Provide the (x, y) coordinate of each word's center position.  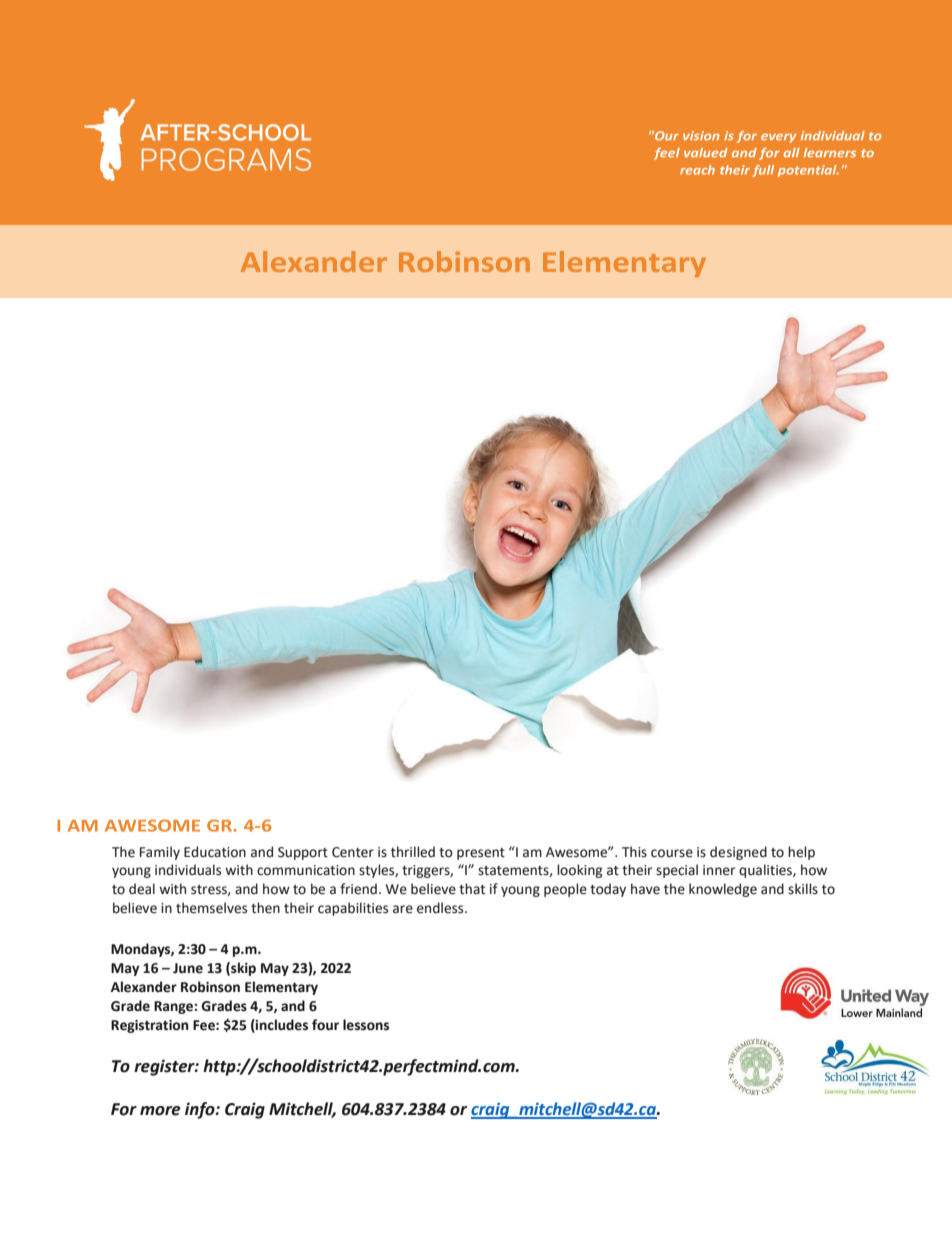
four (325, 1025)
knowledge (723, 890)
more (160, 1111)
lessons (366, 1025)
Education (215, 852)
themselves (211, 908)
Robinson (210, 987)
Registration (149, 1026)
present (481, 854)
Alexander (144, 987)
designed (738, 853)
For (124, 1109)
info (201, 1110)
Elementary (281, 988)
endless (441, 908)
